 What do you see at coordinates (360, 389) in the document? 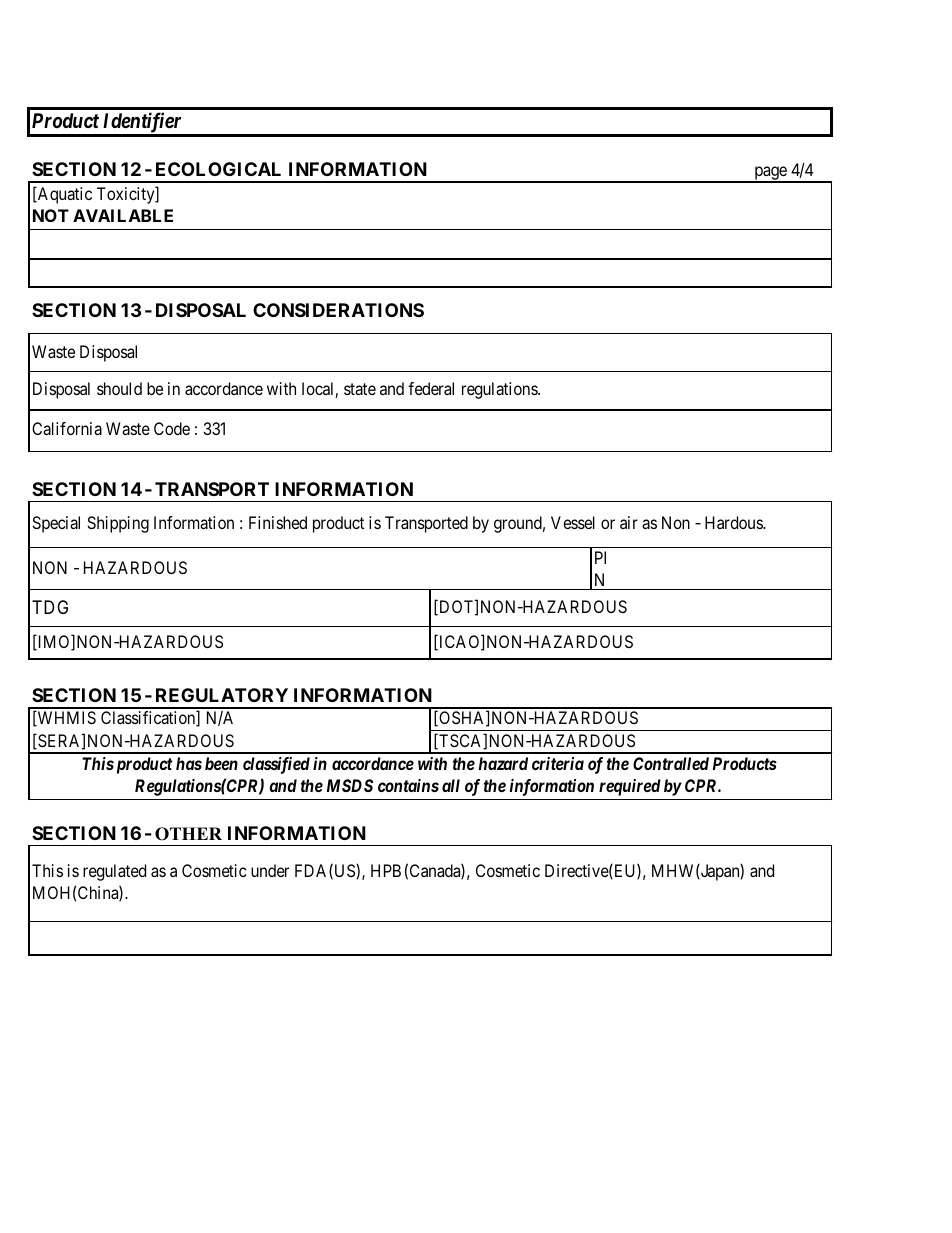
I see `state` at bounding box center [360, 389].
